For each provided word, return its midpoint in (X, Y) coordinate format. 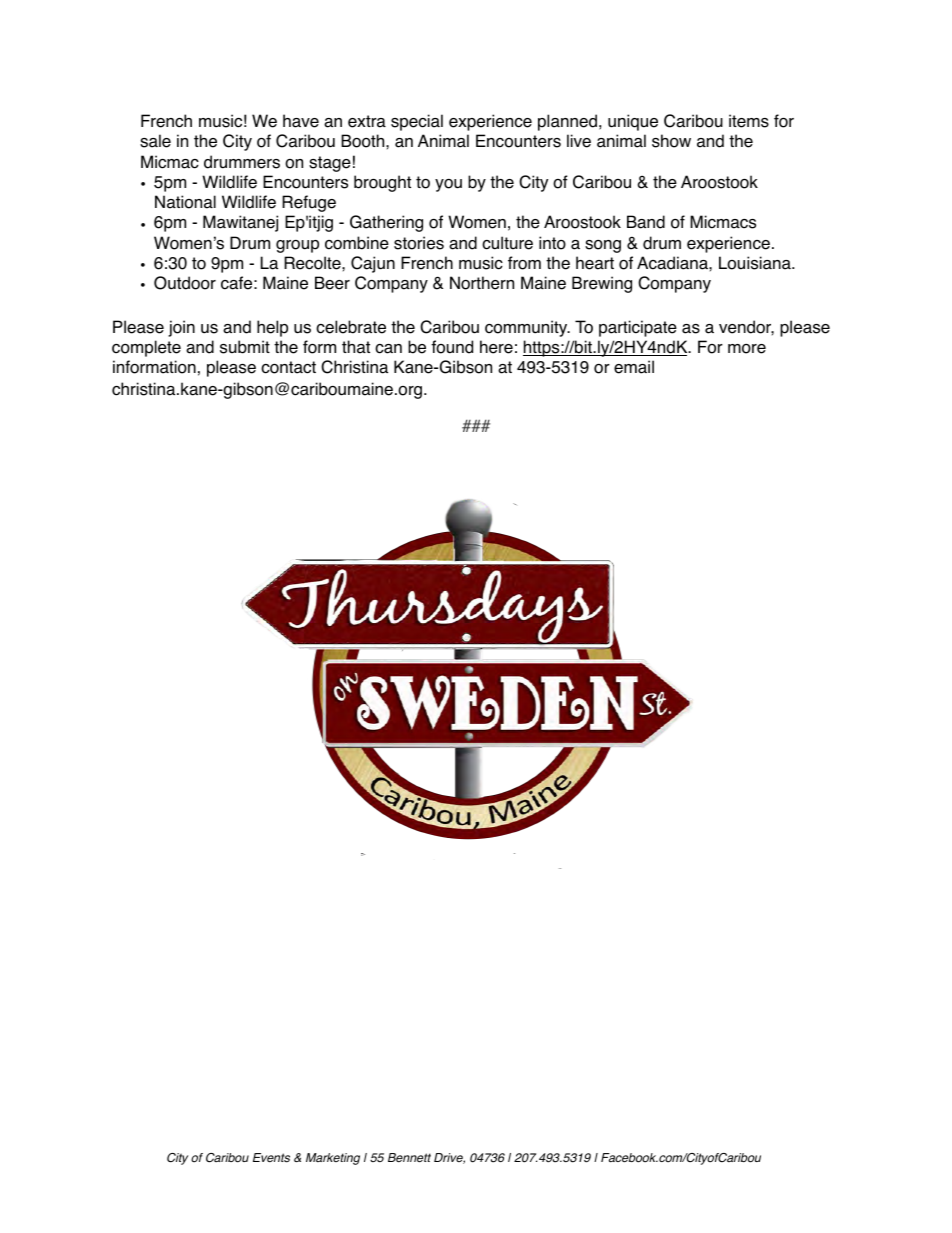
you (448, 185)
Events (271, 1158)
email (634, 367)
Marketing (333, 1159)
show (671, 141)
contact (288, 367)
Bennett (409, 1158)
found (452, 347)
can (388, 349)
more (747, 349)
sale (155, 141)
